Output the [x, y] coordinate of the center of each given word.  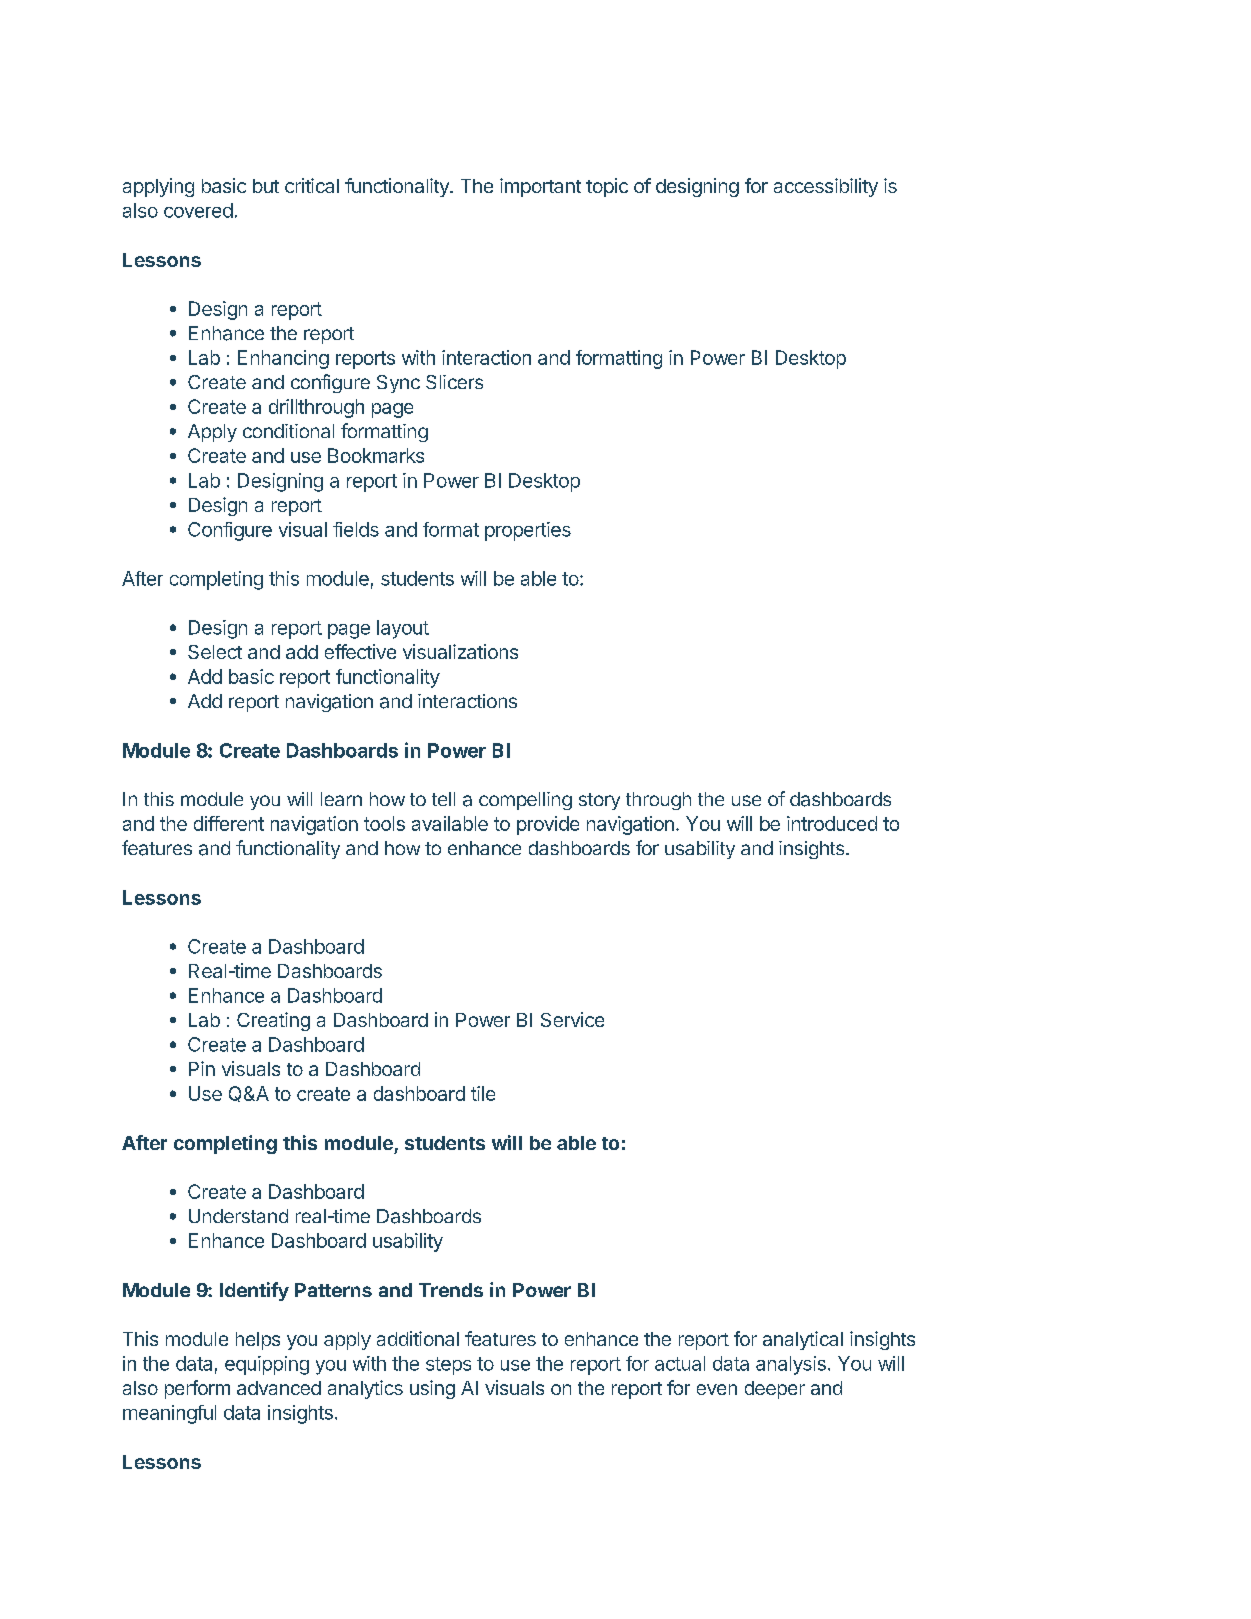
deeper [775, 1390]
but [266, 186]
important [540, 187]
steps [448, 1366]
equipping [267, 1365]
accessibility [826, 187]
